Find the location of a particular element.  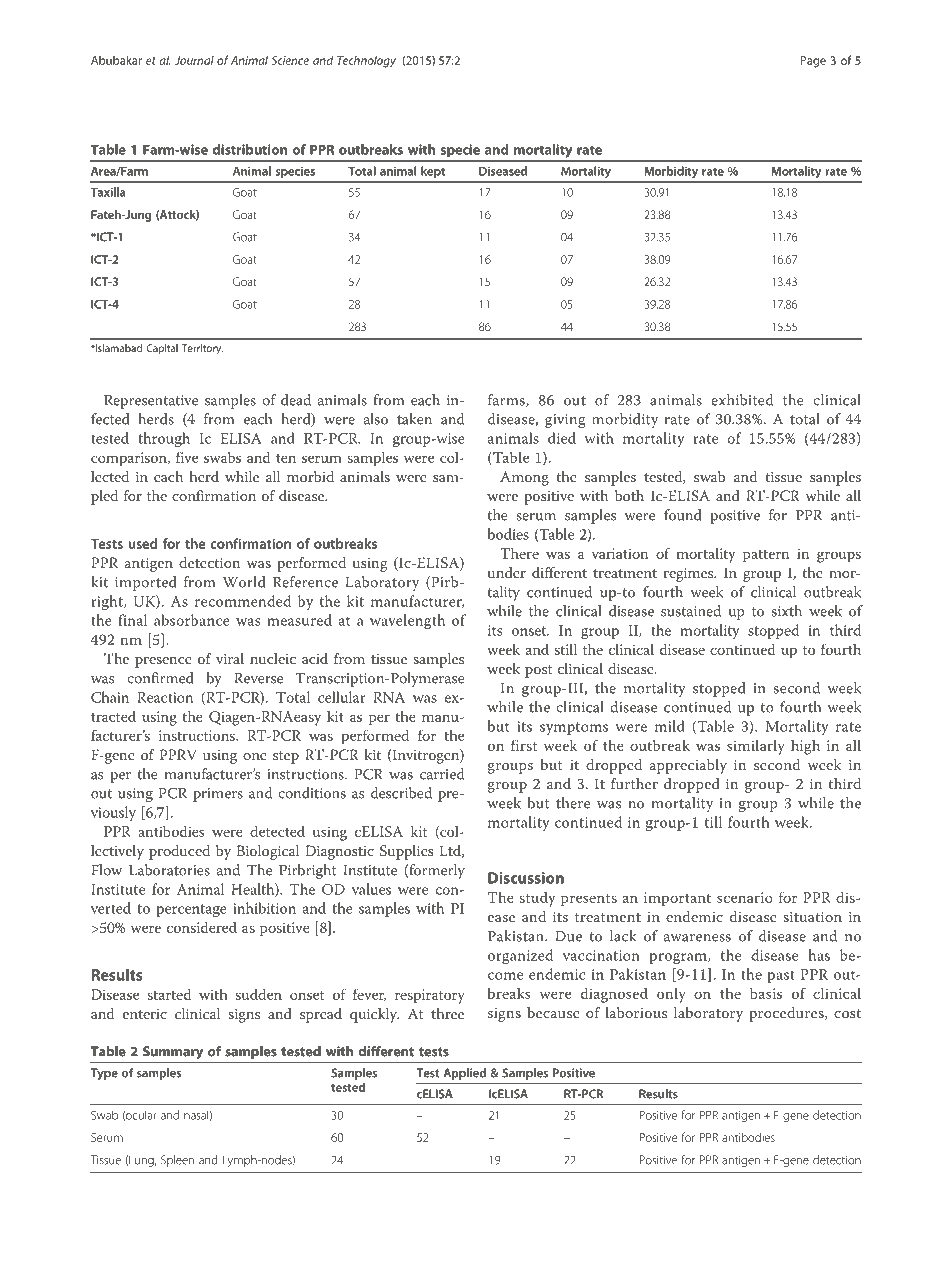

Spleen is located at coordinates (177, 1161).
